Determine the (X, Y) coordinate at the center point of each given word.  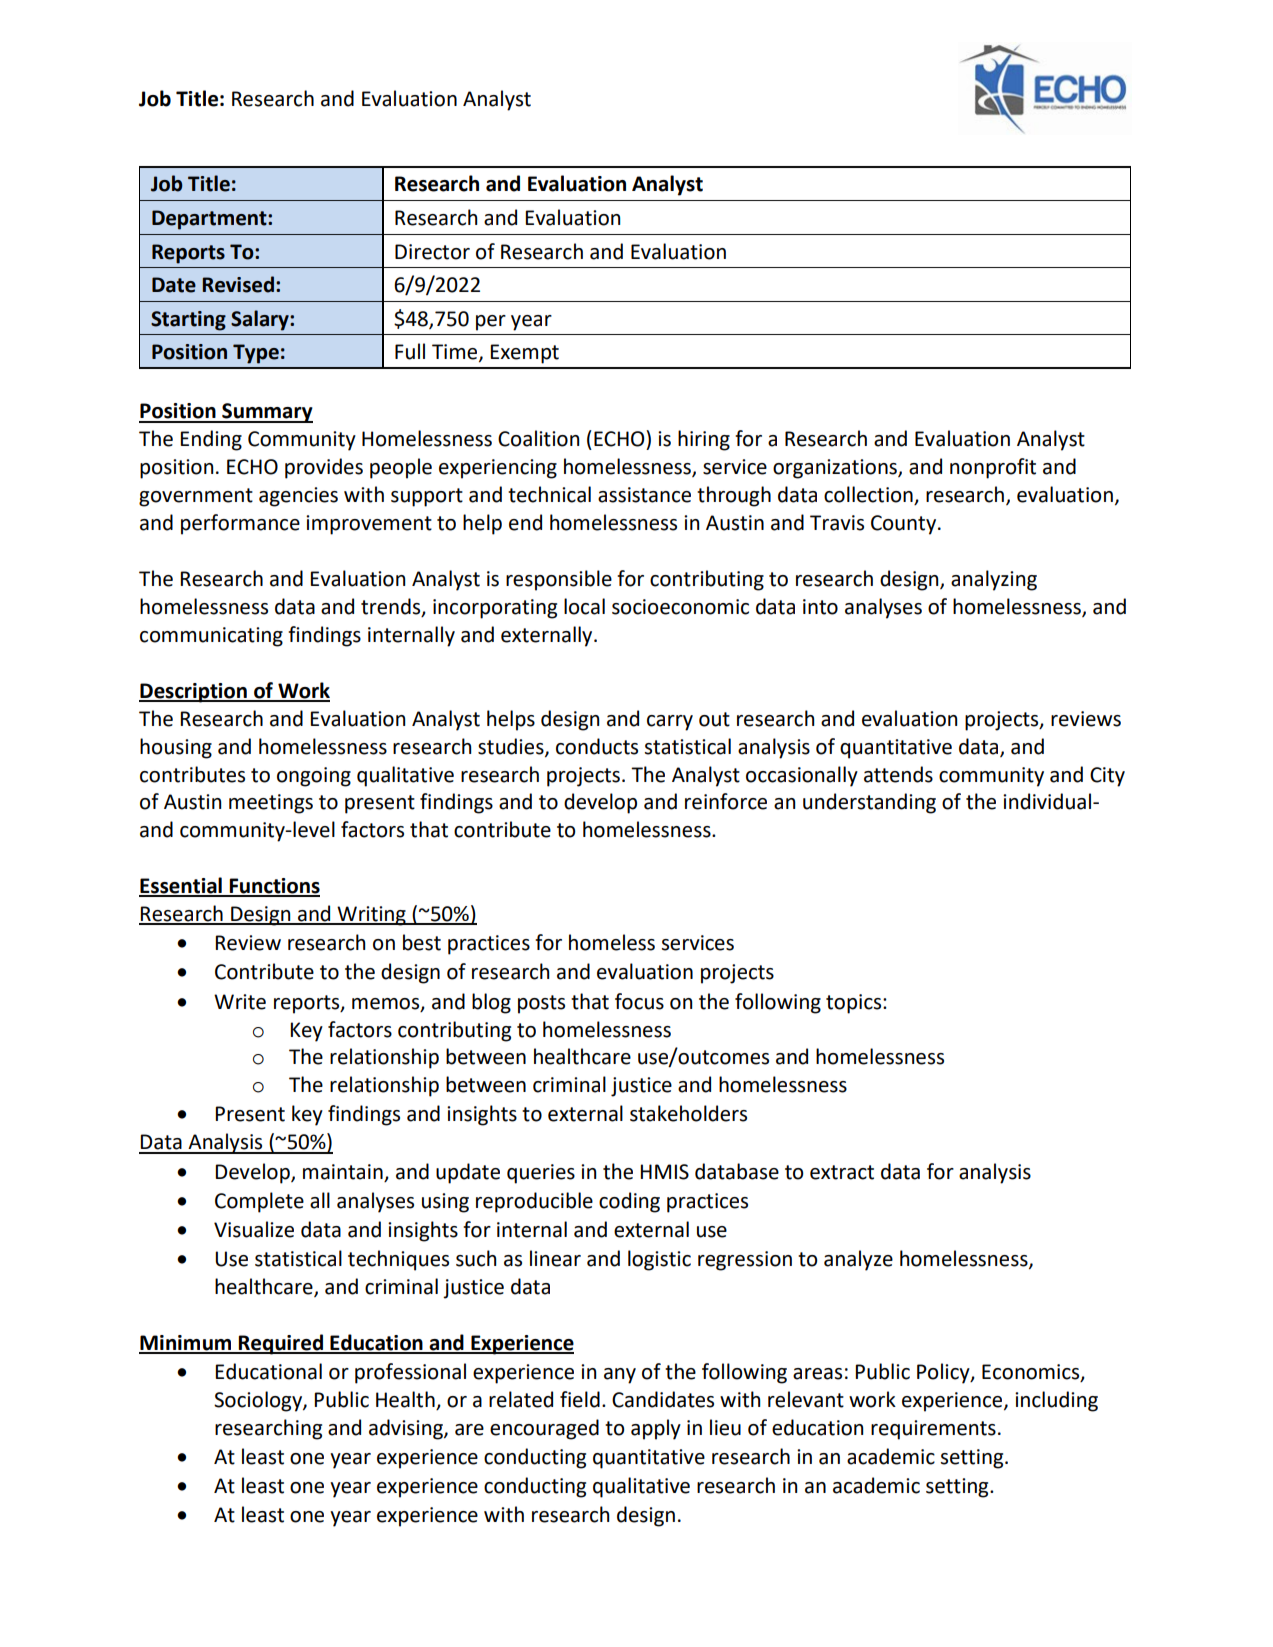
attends (898, 774)
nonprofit (993, 468)
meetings (271, 804)
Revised (238, 284)
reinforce (726, 801)
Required (281, 1344)
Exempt (524, 354)
